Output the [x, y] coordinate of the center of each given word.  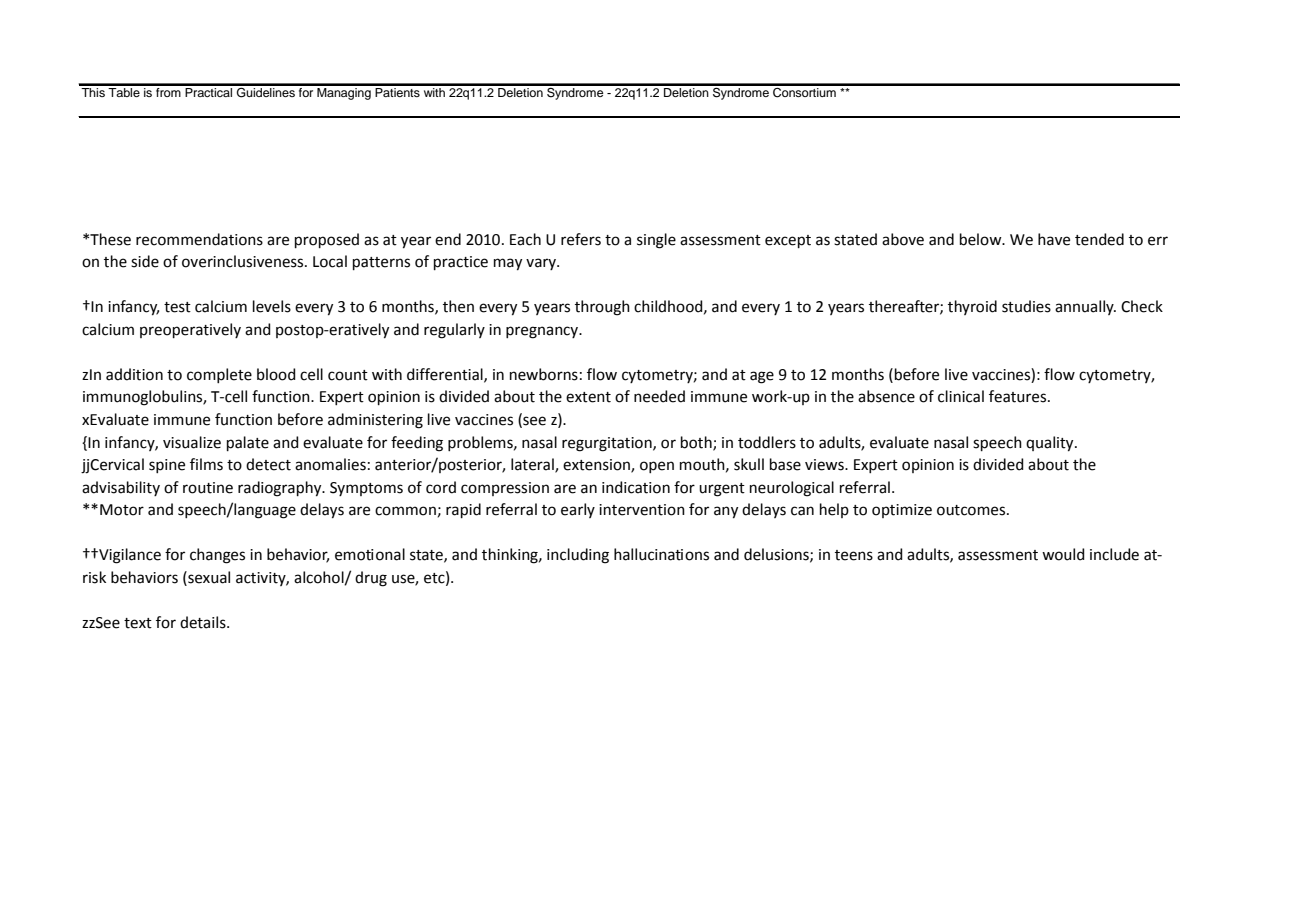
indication [636, 487]
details [204, 622]
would [1063, 554]
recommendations [199, 239]
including [578, 556]
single [656, 241]
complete [219, 375]
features [1019, 396]
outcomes [972, 510]
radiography [281, 489]
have [1054, 239]
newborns [544, 374]
